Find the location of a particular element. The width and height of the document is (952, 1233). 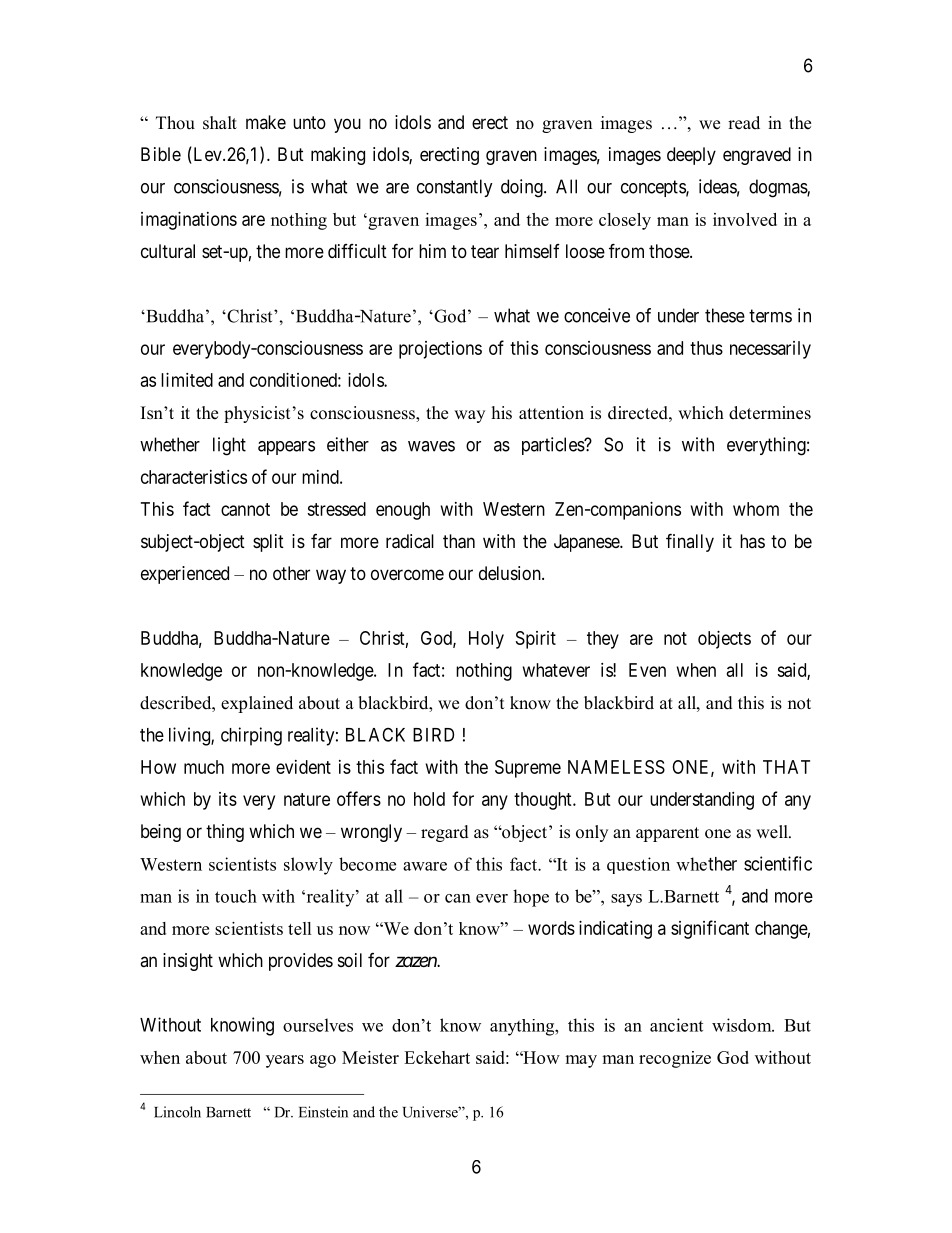

shalt is located at coordinates (220, 123).
